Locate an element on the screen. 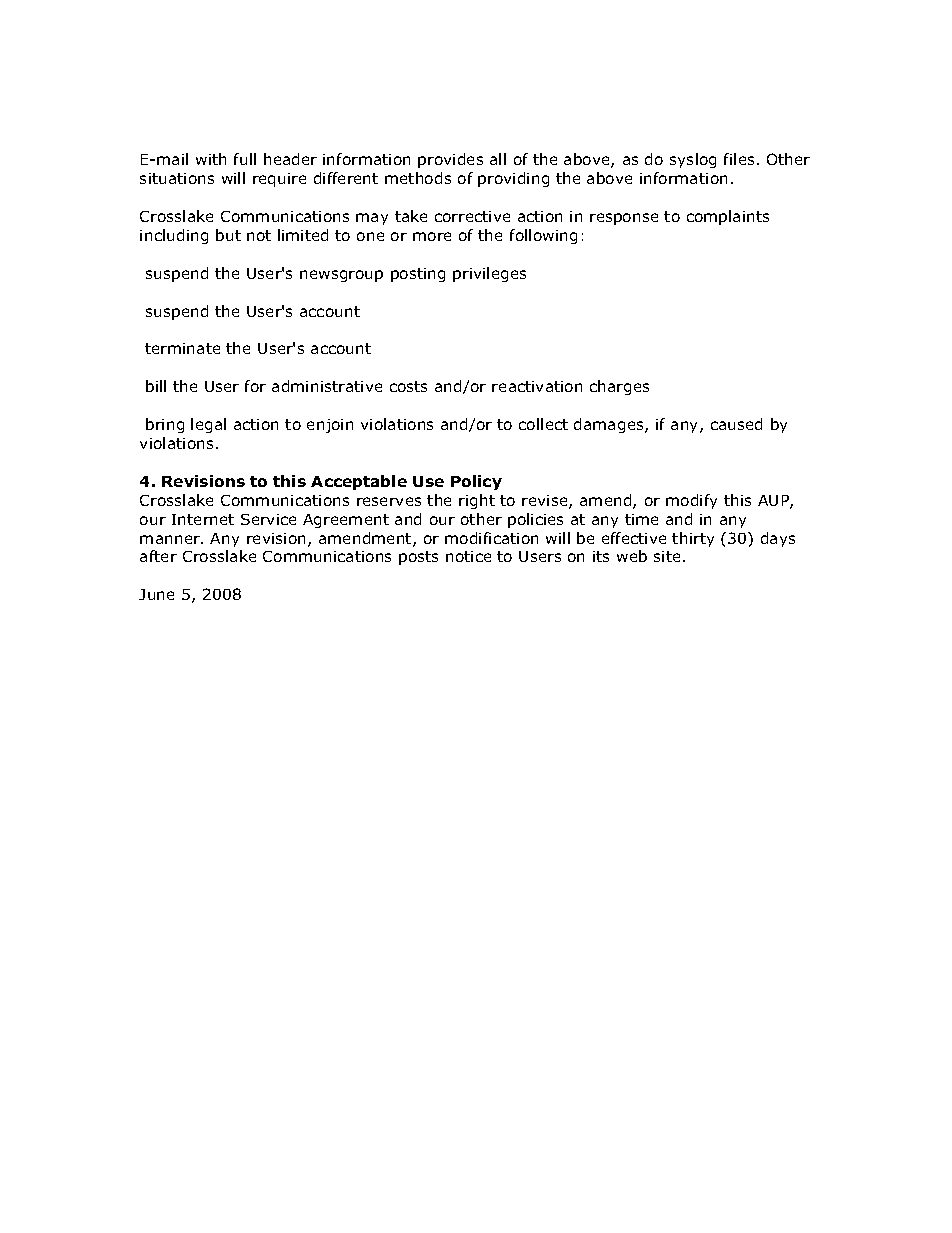 This screenshot has height=1233, width=952. caused is located at coordinates (736, 424).
